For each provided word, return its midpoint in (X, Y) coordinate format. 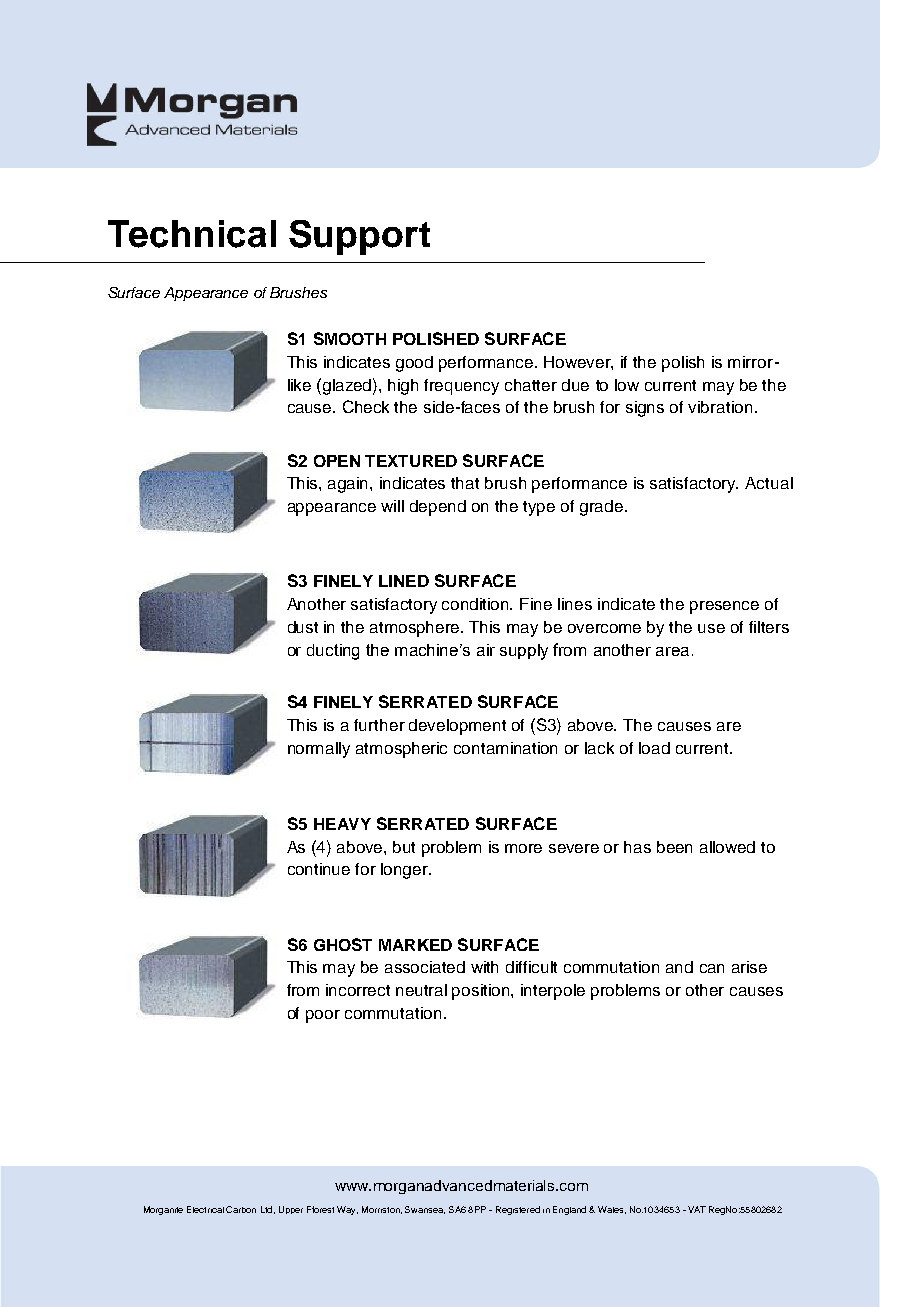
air (486, 650)
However (578, 363)
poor (323, 1016)
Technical (192, 234)
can (712, 968)
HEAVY (342, 824)
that (465, 483)
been (674, 847)
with (484, 967)
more (523, 848)
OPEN (337, 461)
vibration (720, 407)
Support (359, 237)
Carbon (241, 1209)
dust (303, 627)
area (672, 651)
